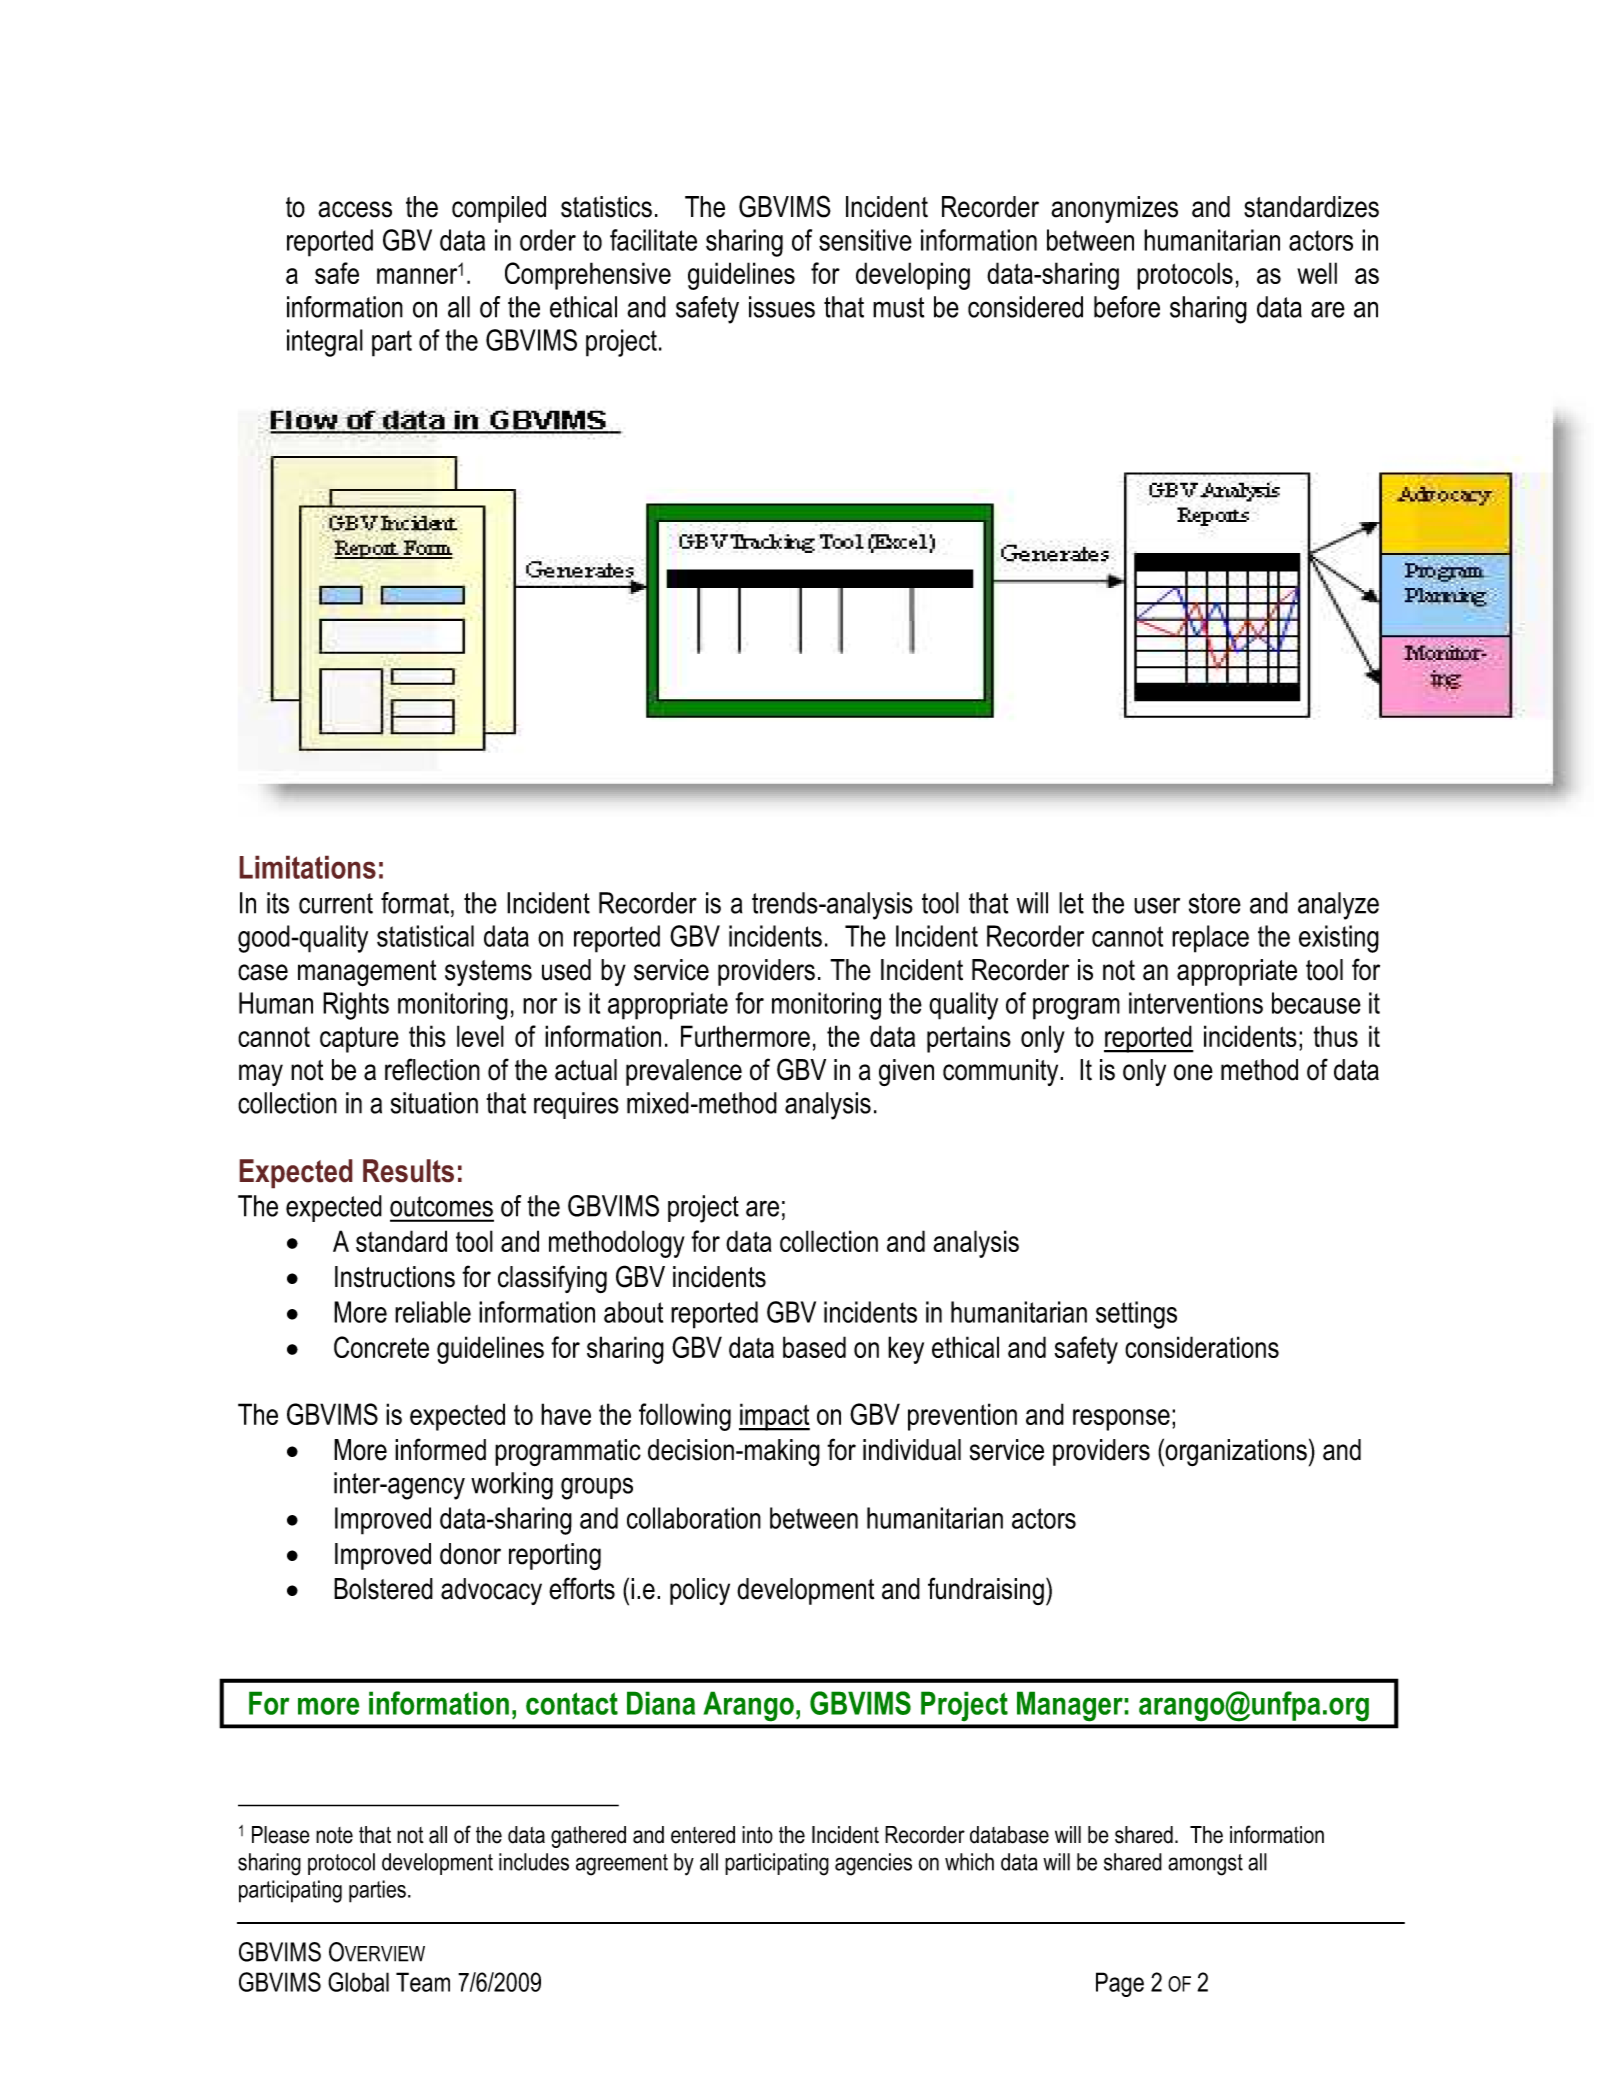 This image has width=1618, height=2093. What do you see at coordinates (307, 867) in the image?
I see `Limitations` at bounding box center [307, 867].
